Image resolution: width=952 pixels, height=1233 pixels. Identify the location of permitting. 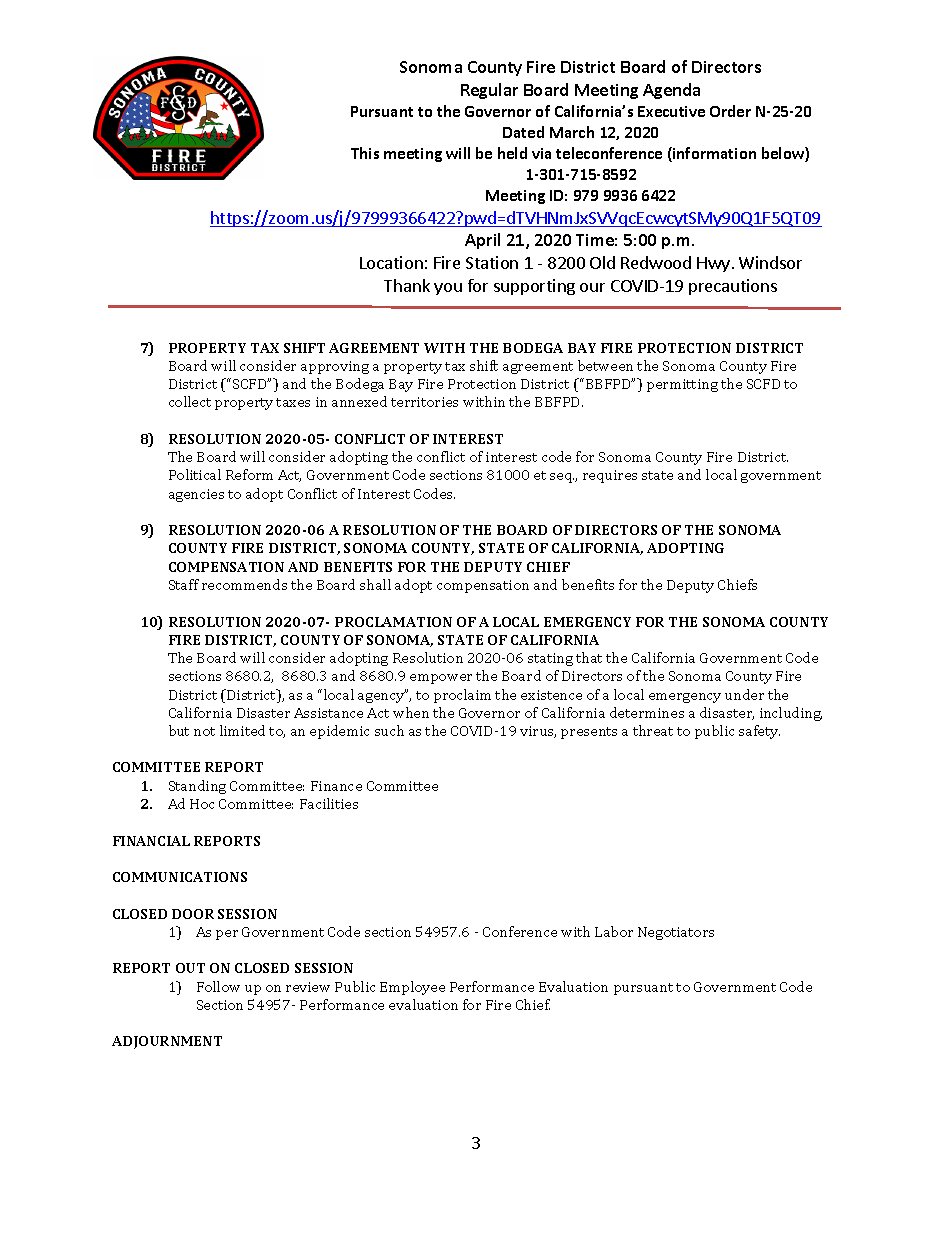
(682, 385).
